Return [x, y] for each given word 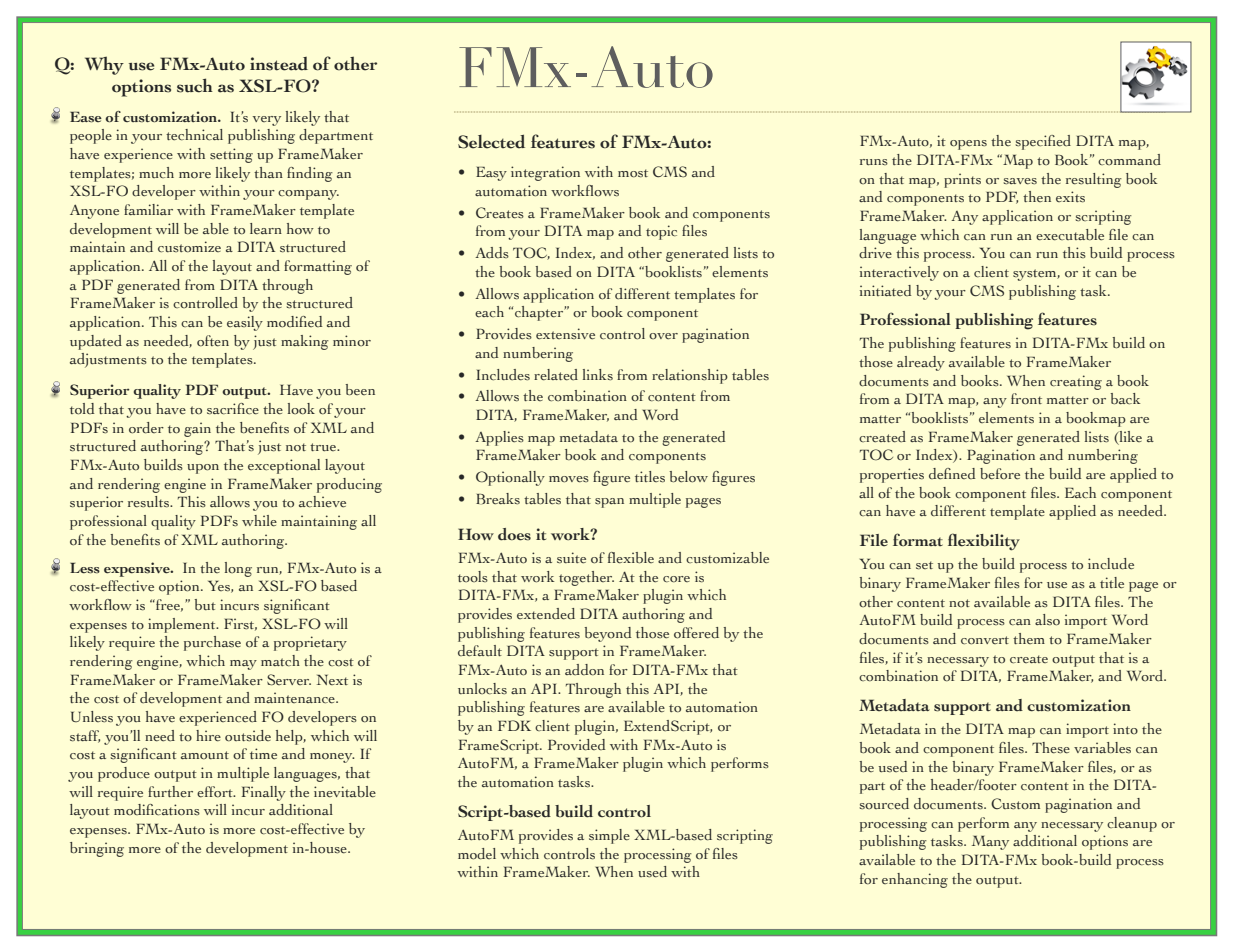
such [195, 85]
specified [1043, 142]
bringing [97, 849]
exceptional [284, 466]
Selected [491, 142]
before [1000, 473]
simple [609, 836]
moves [569, 479]
